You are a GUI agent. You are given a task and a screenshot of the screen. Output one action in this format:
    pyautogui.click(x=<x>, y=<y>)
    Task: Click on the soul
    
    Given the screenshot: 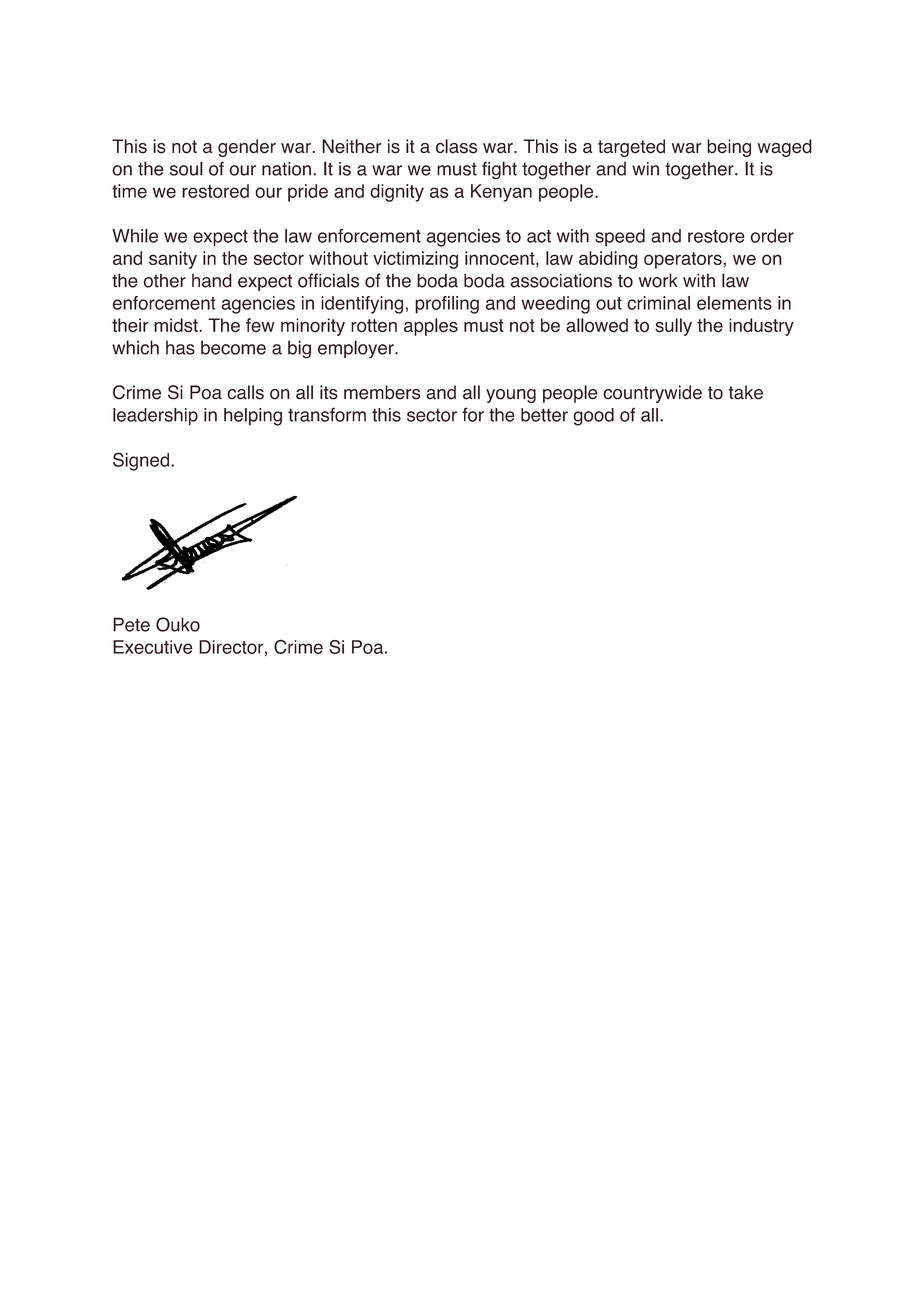 What is the action you would take?
    pyautogui.click(x=186, y=168)
